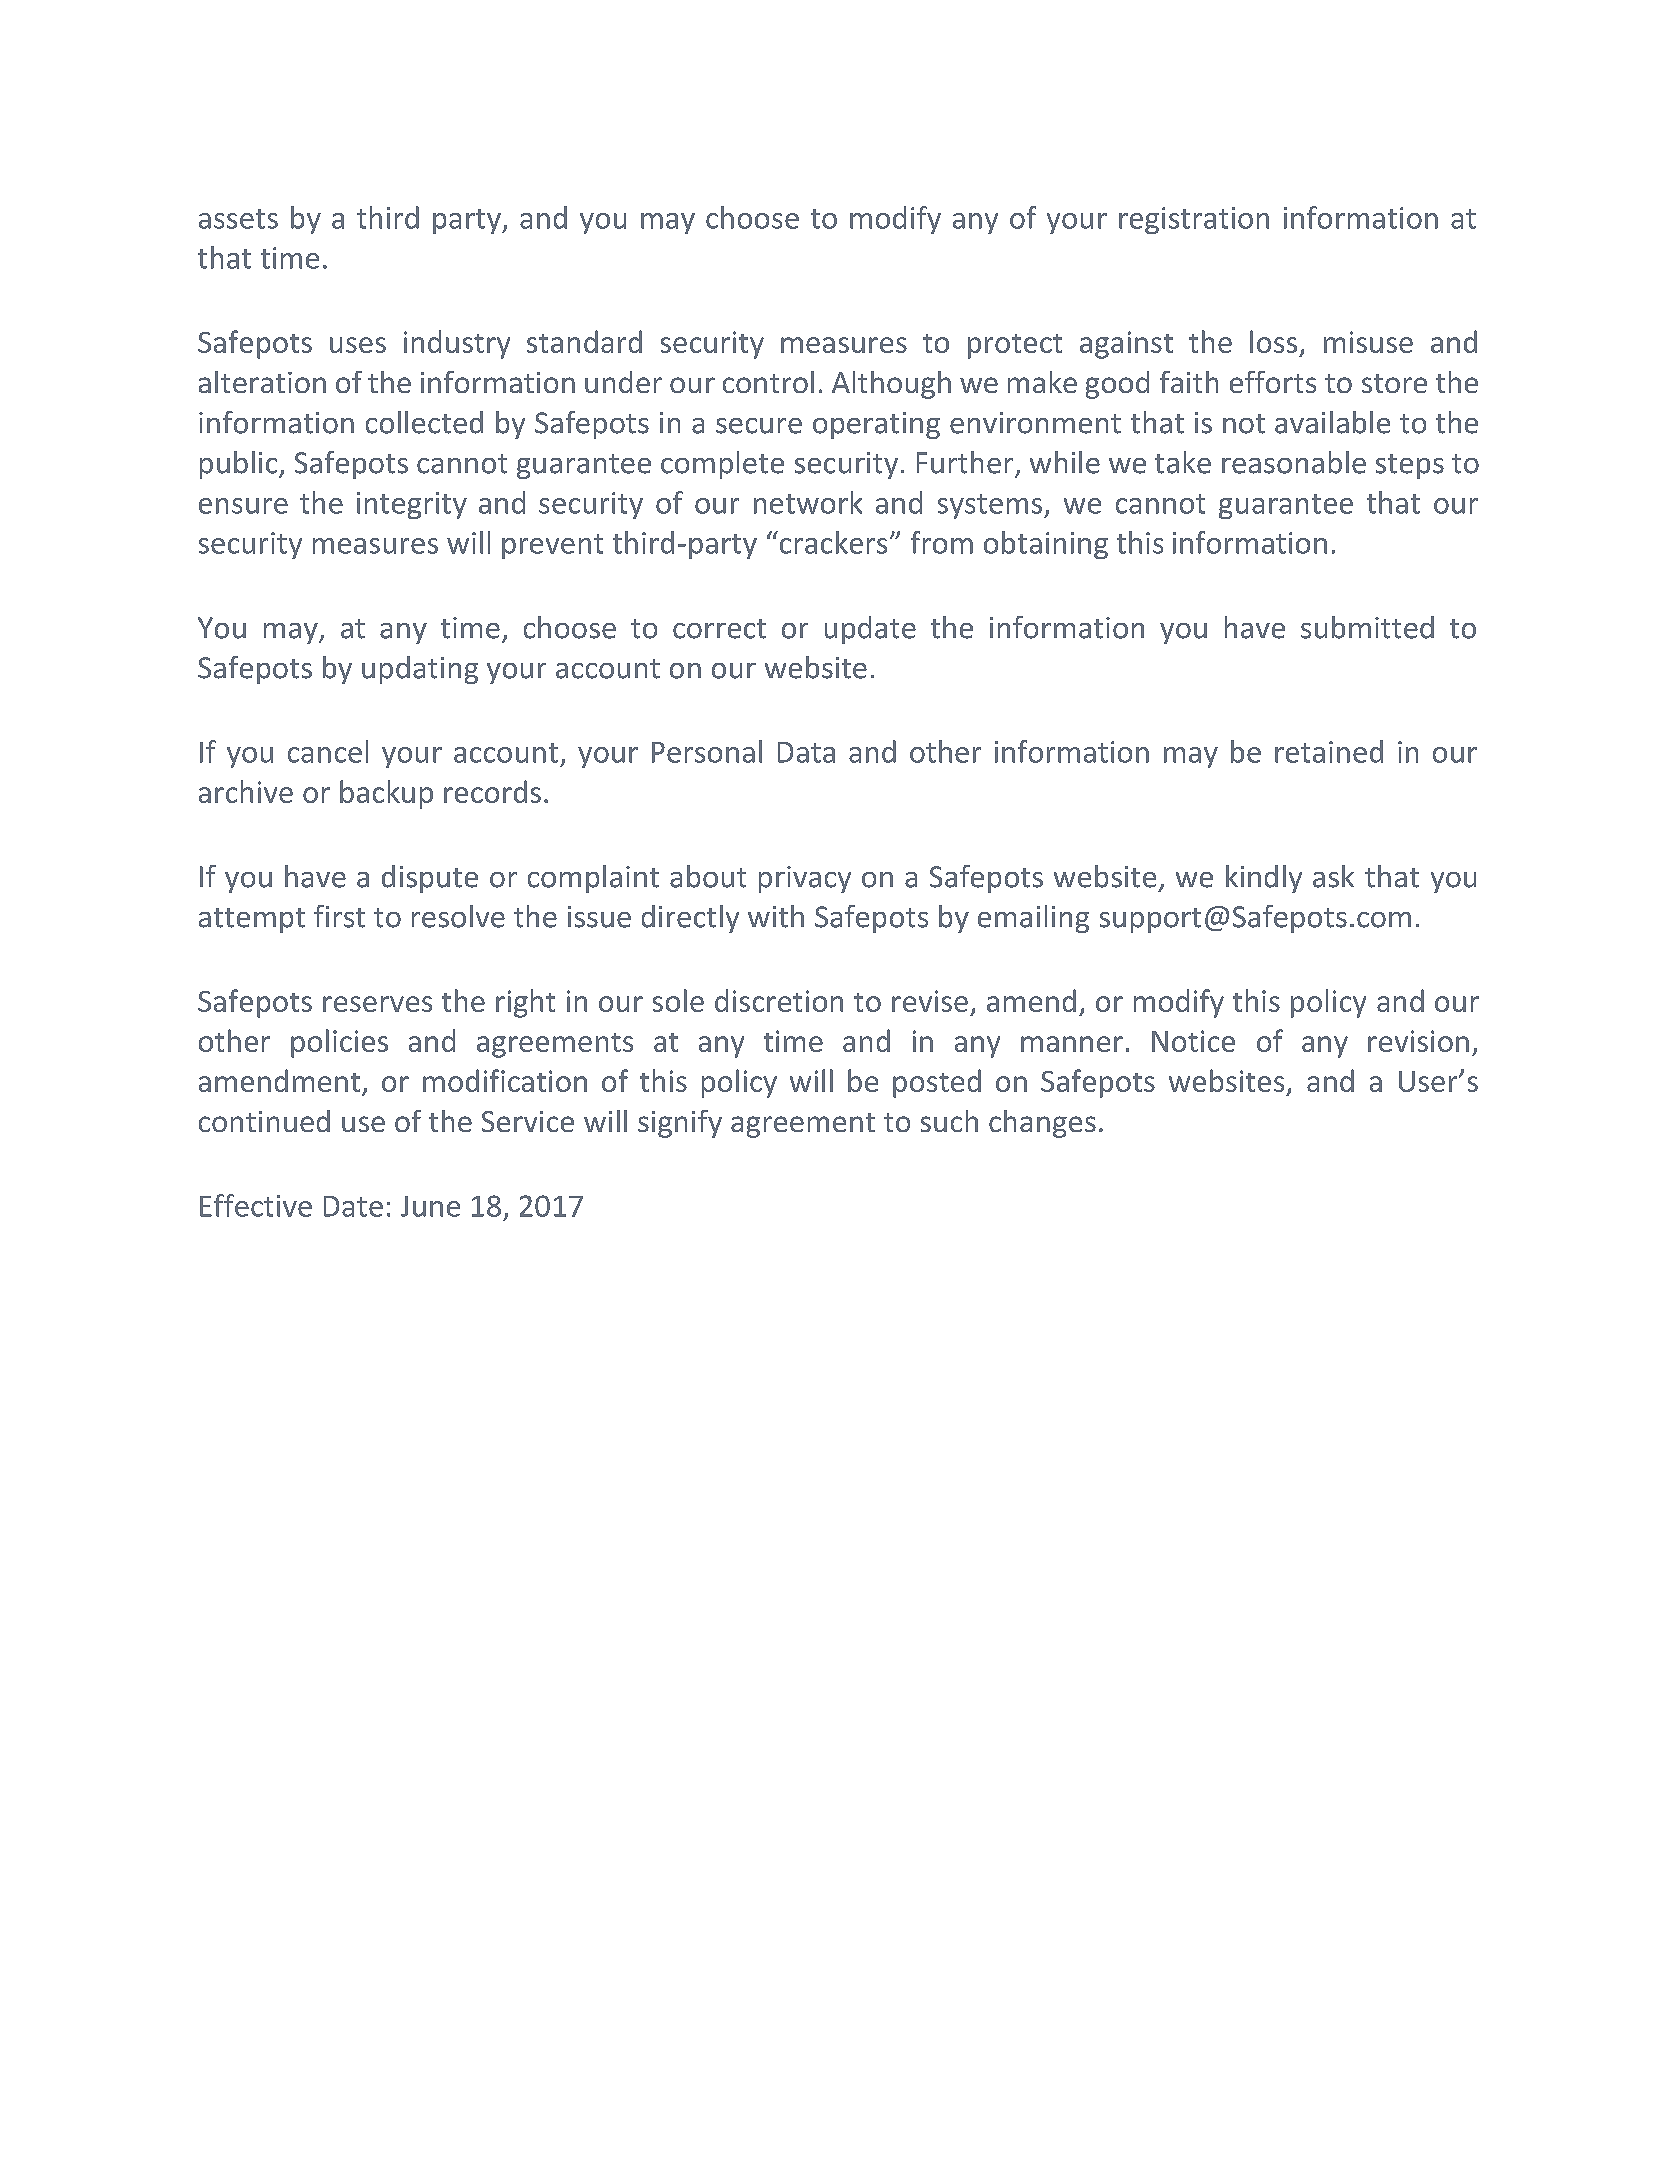  I want to click on reasonable, so click(1294, 462).
